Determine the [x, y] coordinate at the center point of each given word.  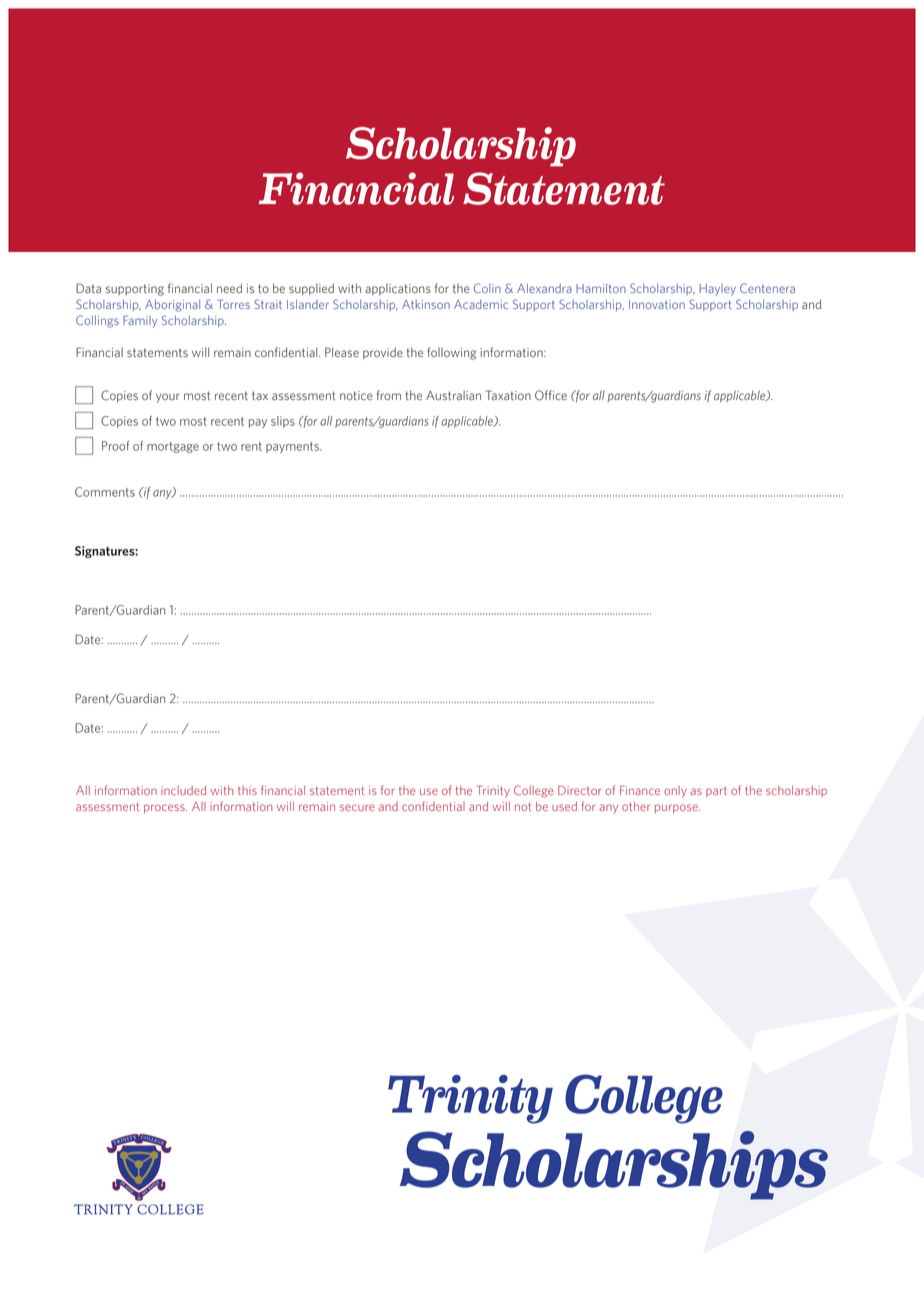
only [675, 792]
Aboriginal [172, 306]
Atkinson [426, 304]
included [183, 790]
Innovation [657, 304]
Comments [105, 492]
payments [293, 447]
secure [357, 807]
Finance [640, 790]
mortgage [173, 447]
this [247, 790]
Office [551, 395]
